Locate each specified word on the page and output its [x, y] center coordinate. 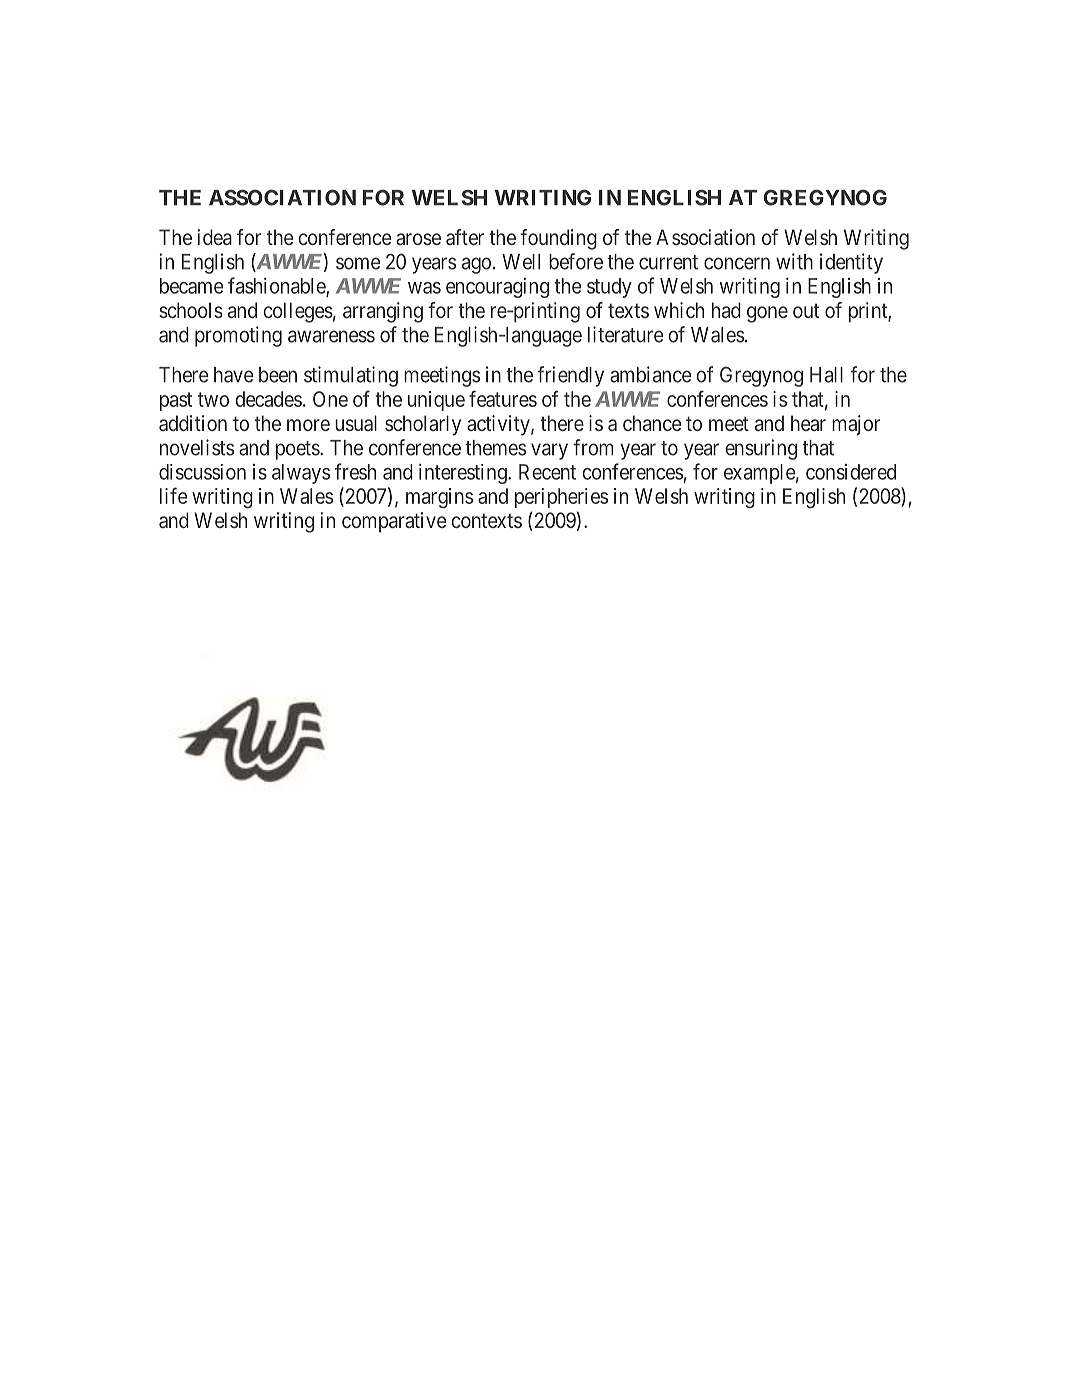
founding [558, 239]
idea [214, 237]
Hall [826, 375]
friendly [570, 376]
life [173, 495]
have [234, 375]
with [794, 261]
